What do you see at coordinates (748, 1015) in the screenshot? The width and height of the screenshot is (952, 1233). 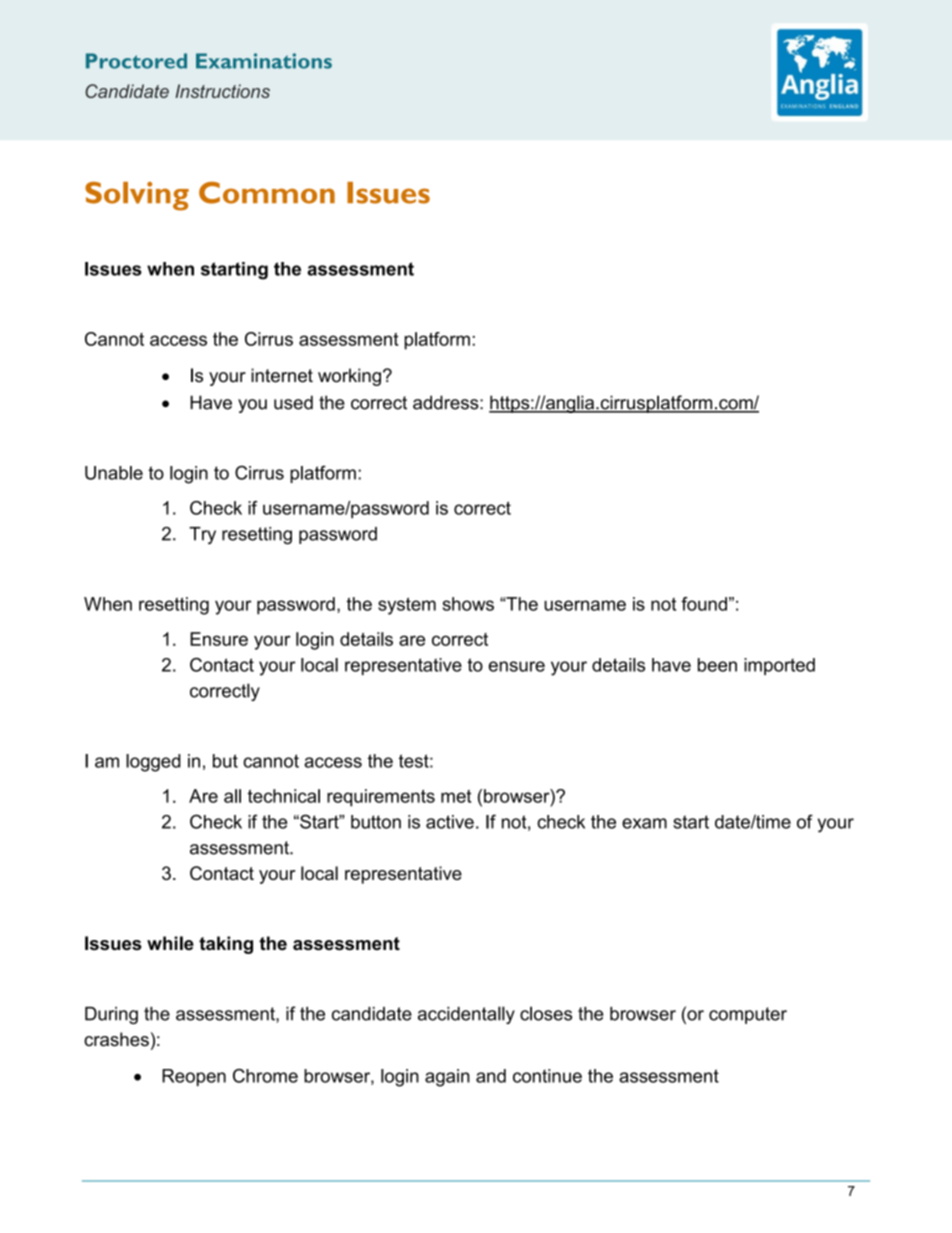 I see `computer` at bounding box center [748, 1015].
